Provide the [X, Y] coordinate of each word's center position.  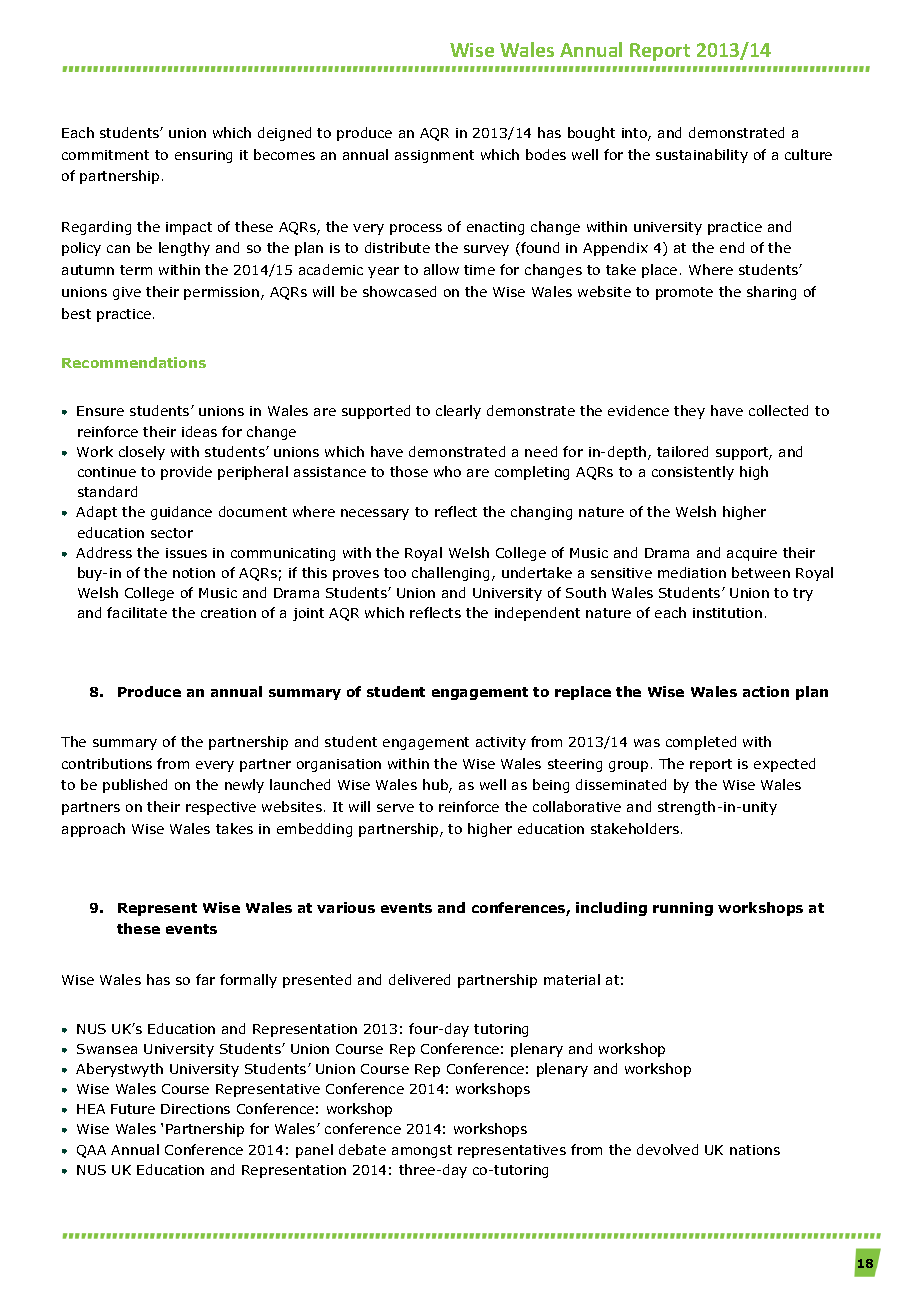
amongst [422, 1151]
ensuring [203, 156]
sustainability [702, 156]
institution [727, 613]
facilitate [137, 612]
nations [755, 1150]
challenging [452, 574]
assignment [434, 156]
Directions [195, 1109]
